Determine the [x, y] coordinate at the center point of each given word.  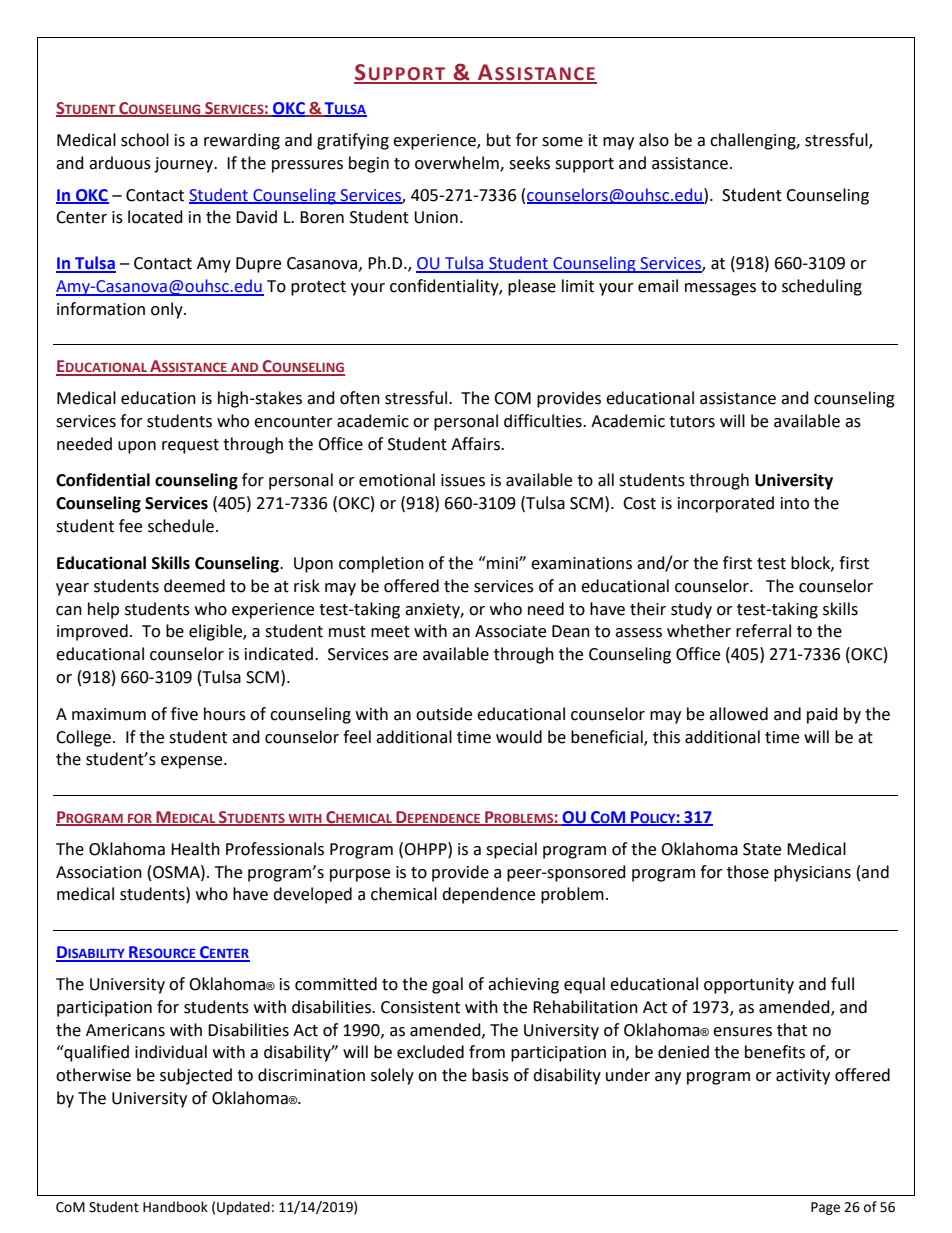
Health [195, 849]
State [762, 849]
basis [490, 1075]
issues [463, 480]
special [511, 850]
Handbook [175, 1207]
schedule [181, 526]
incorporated [726, 504]
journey [185, 165]
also [654, 140]
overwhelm [458, 163]
